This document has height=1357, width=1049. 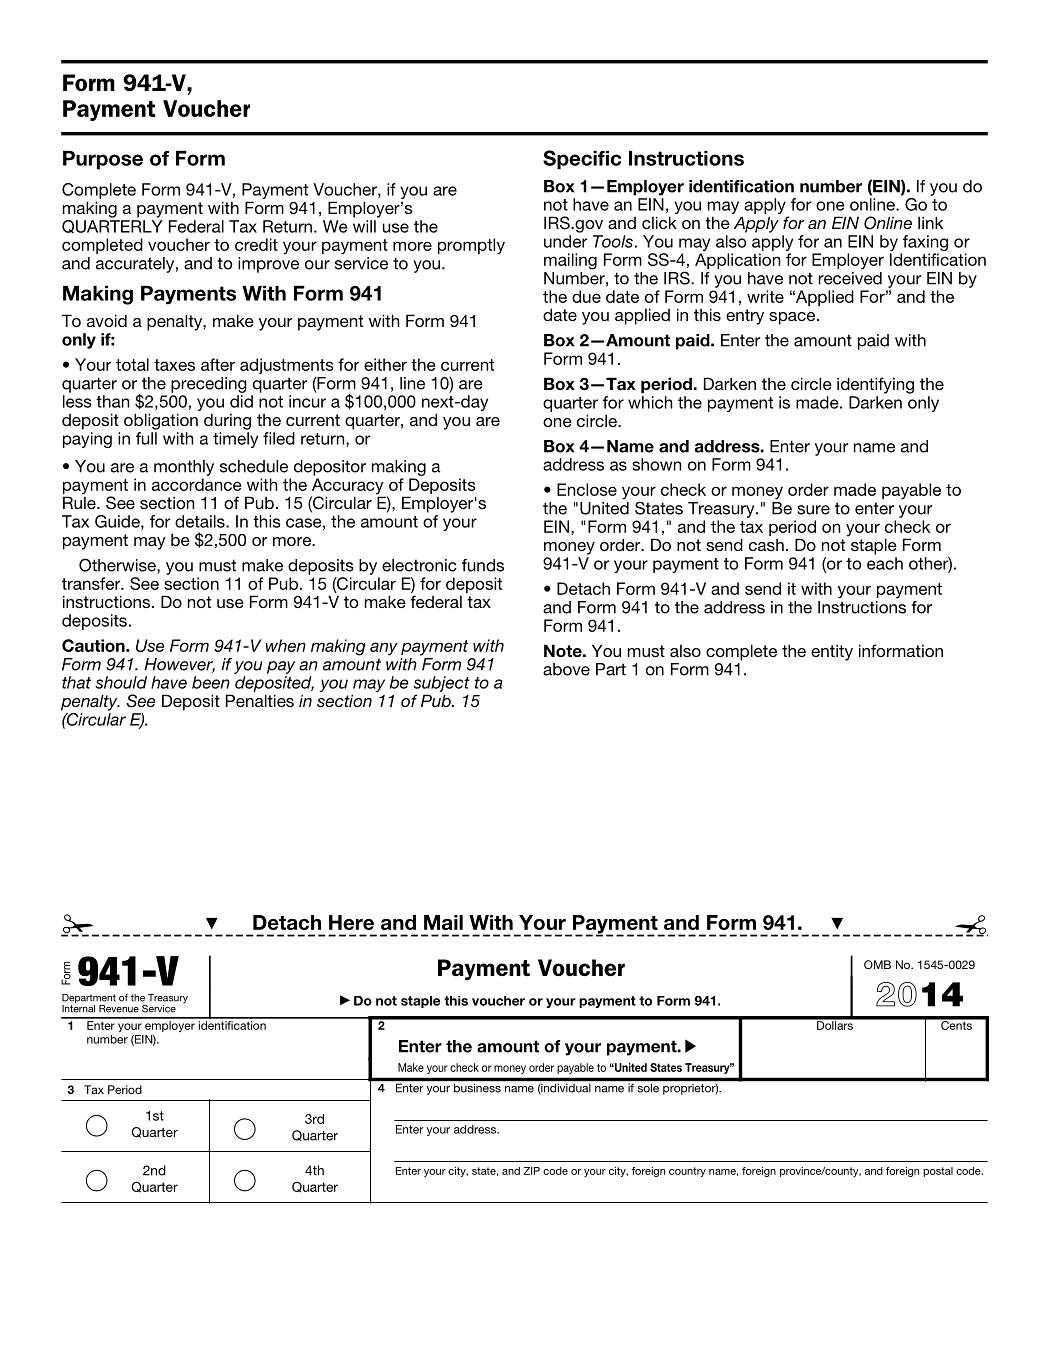 I want to click on ZIP, so click(x=531, y=1171).
